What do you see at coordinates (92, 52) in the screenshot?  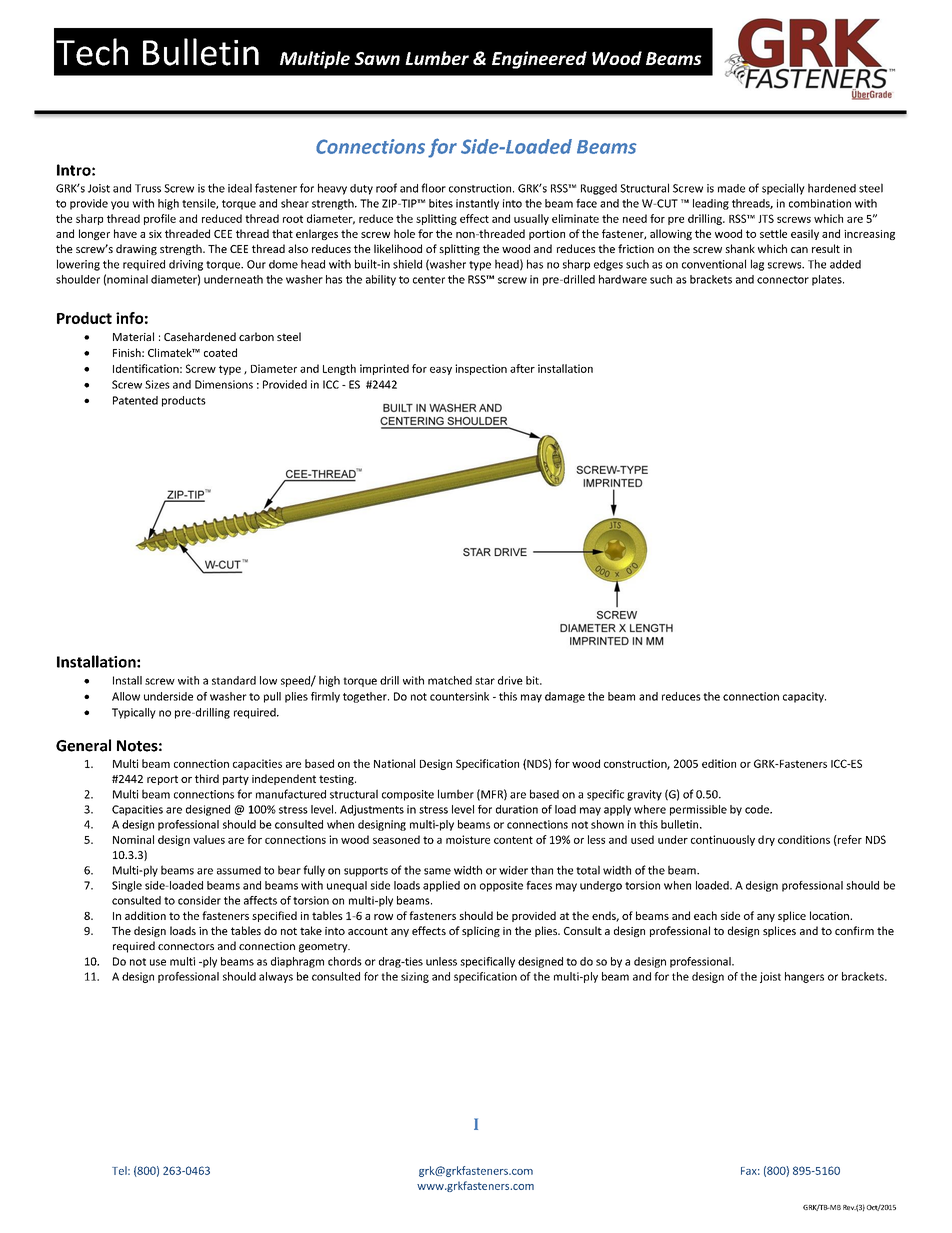 I see `Tech` at bounding box center [92, 52].
